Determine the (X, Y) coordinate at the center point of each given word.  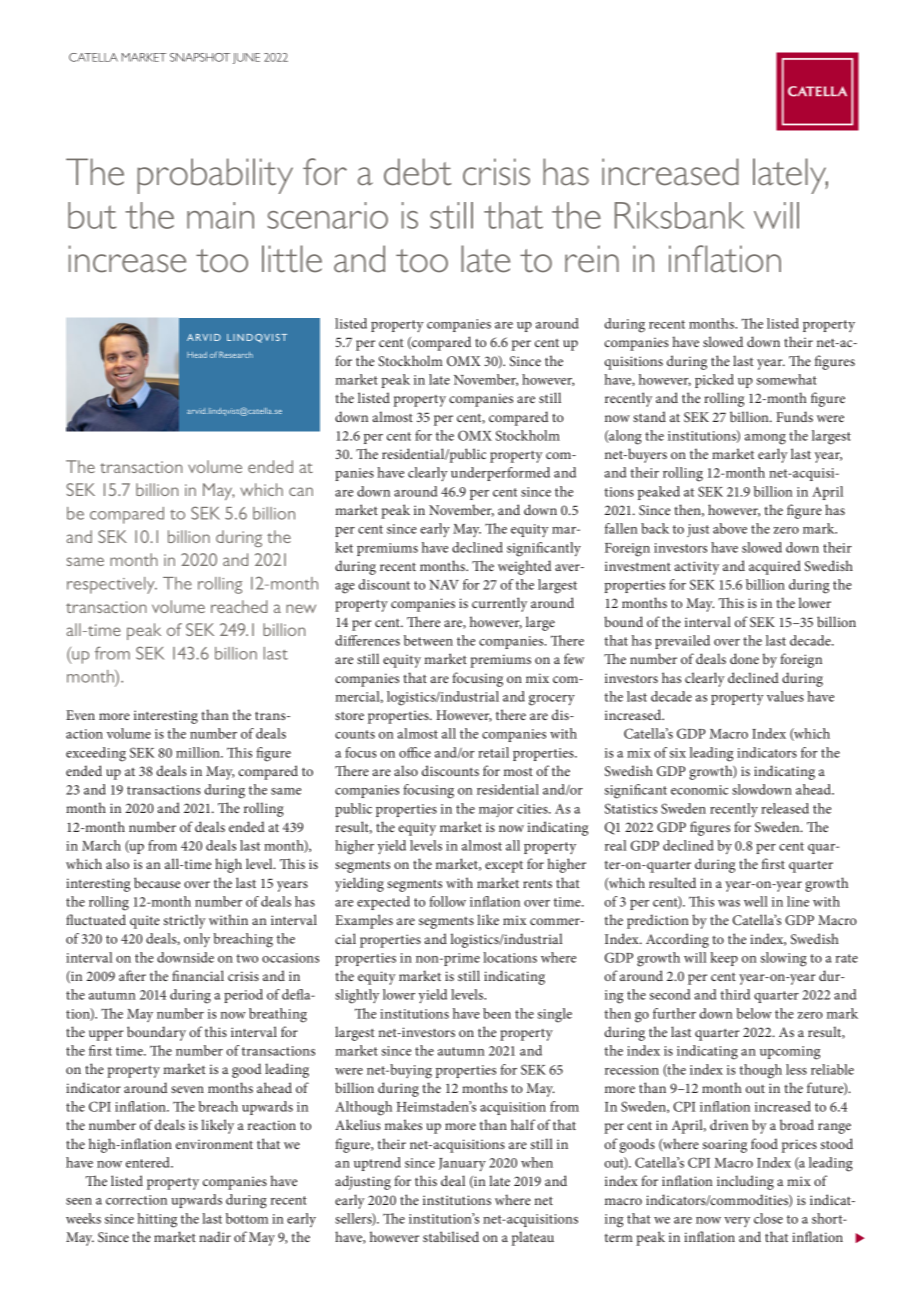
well (756, 901)
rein (592, 259)
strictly (185, 921)
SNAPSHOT (200, 57)
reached (239, 606)
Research (236, 354)
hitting (157, 1220)
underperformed (500, 474)
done (744, 658)
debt (418, 172)
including (745, 1182)
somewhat (787, 379)
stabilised (451, 1236)
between (428, 640)
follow (447, 901)
